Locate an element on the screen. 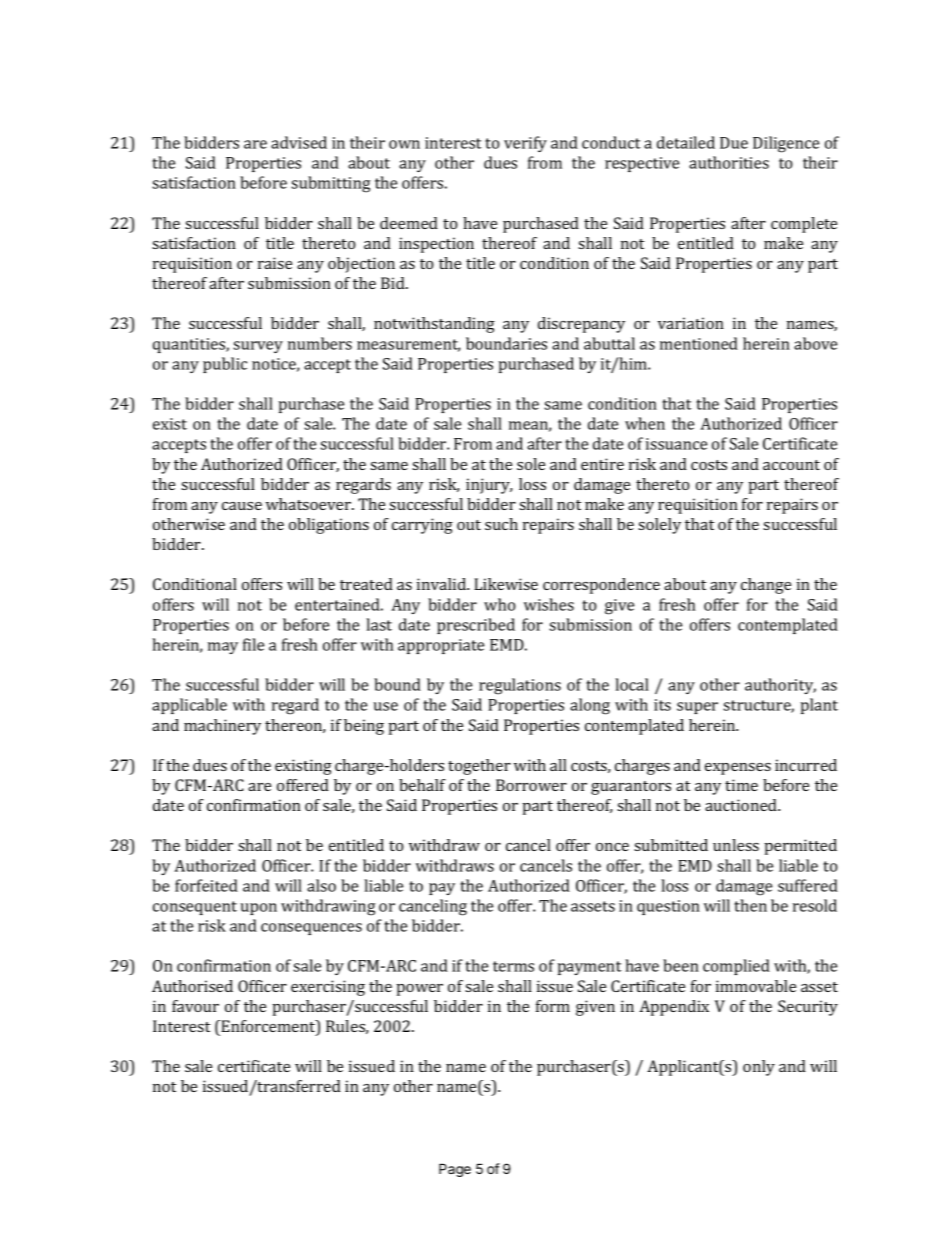 The width and height of the screenshot is (952, 1233). file is located at coordinates (253, 644).
